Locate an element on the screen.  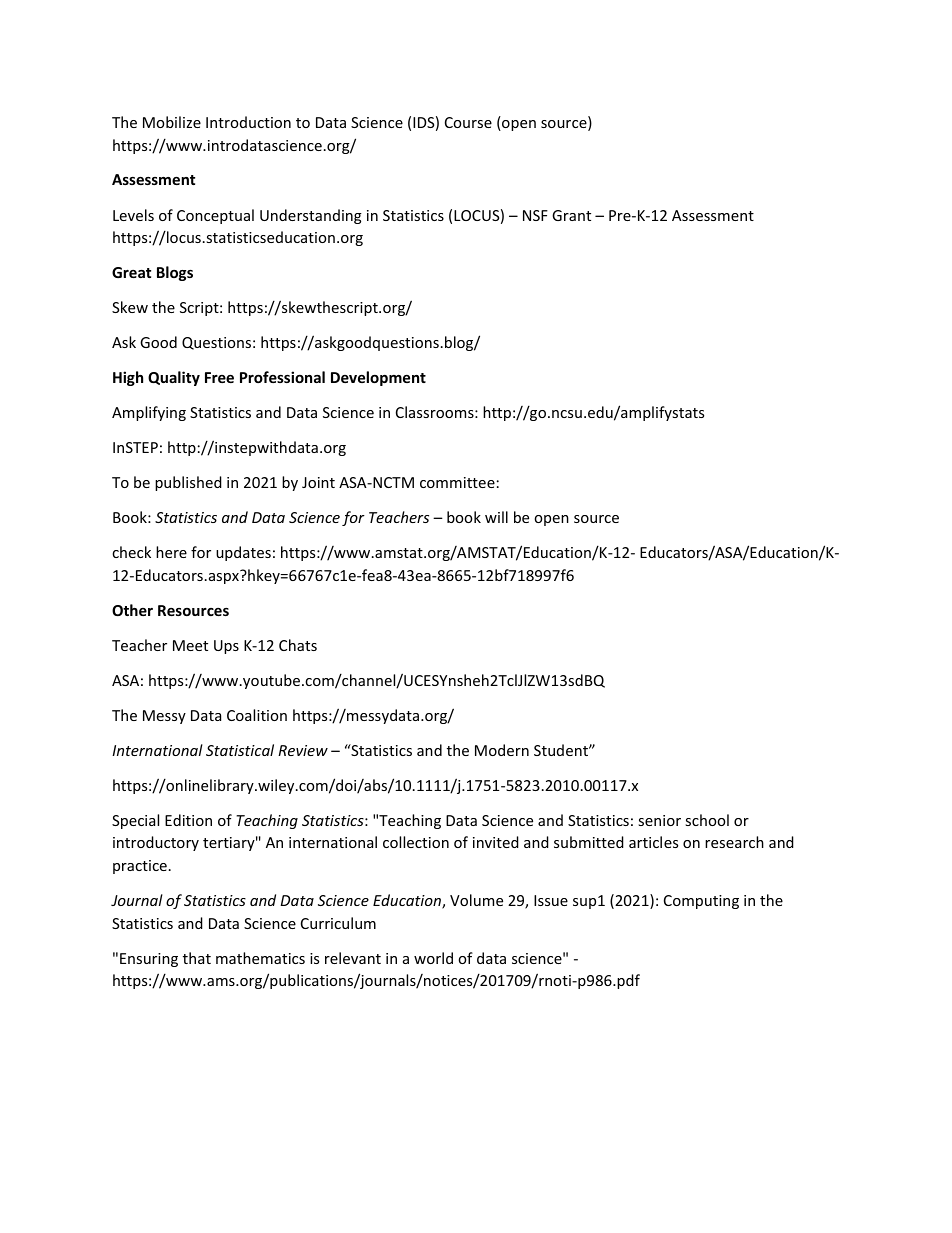
Grant is located at coordinates (571, 215).
